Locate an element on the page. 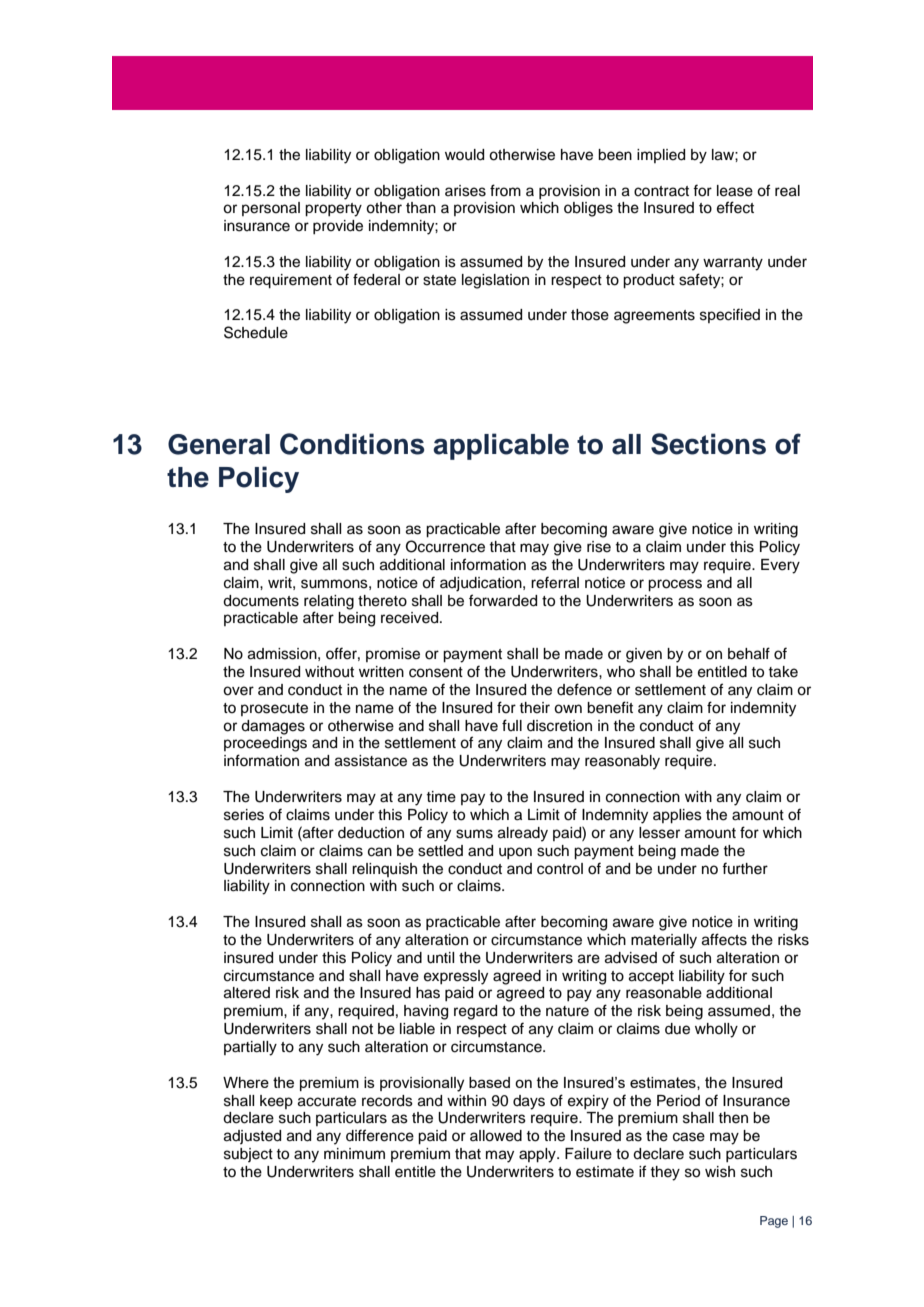 This document has width=924, height=1307. subject is located at coordinates (248, 1155).
